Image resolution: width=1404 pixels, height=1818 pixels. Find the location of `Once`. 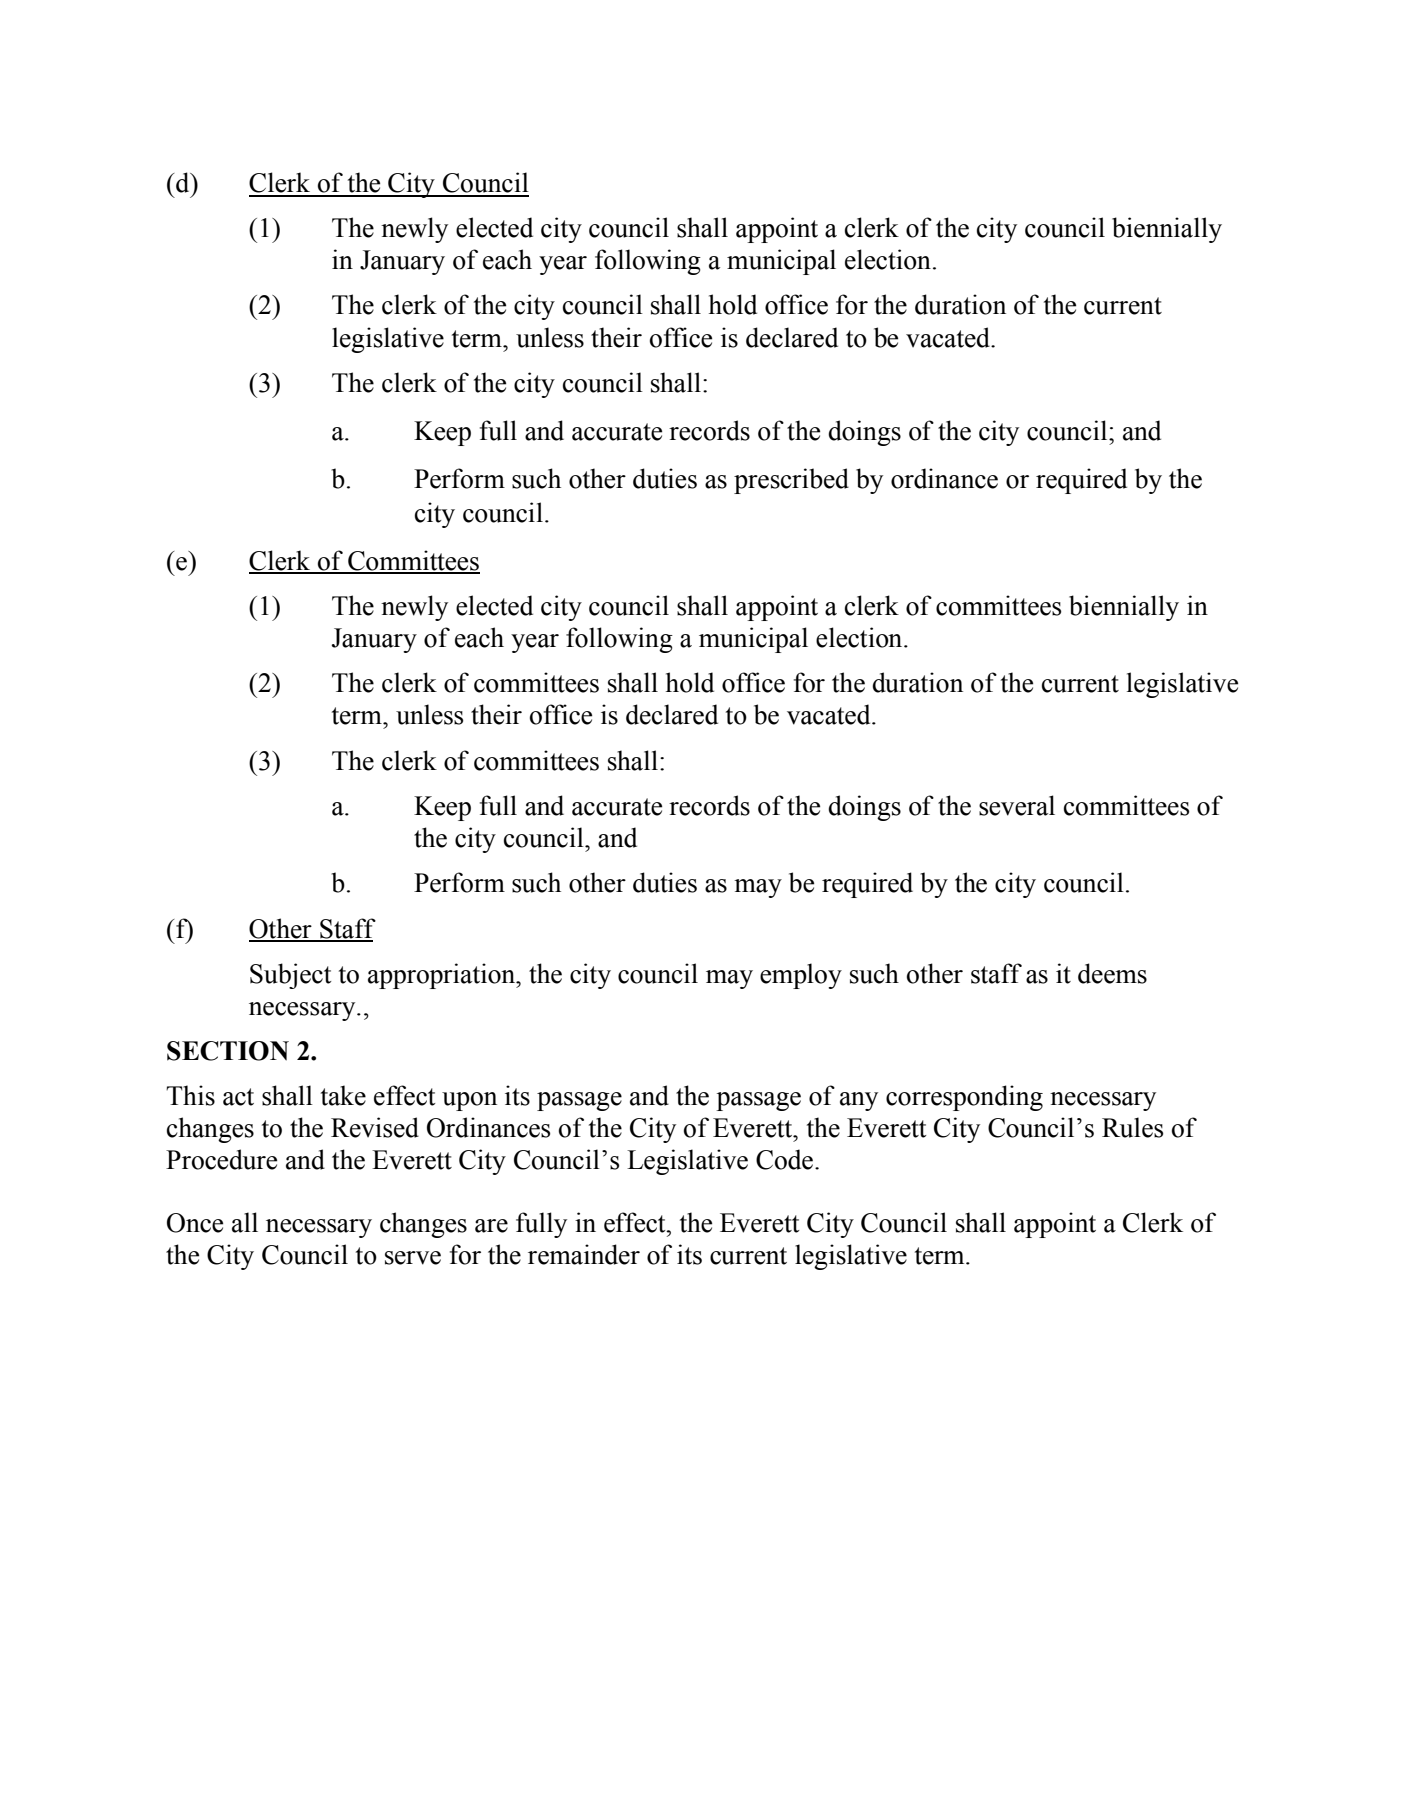

Once is located at coordinates (195, 1223).
